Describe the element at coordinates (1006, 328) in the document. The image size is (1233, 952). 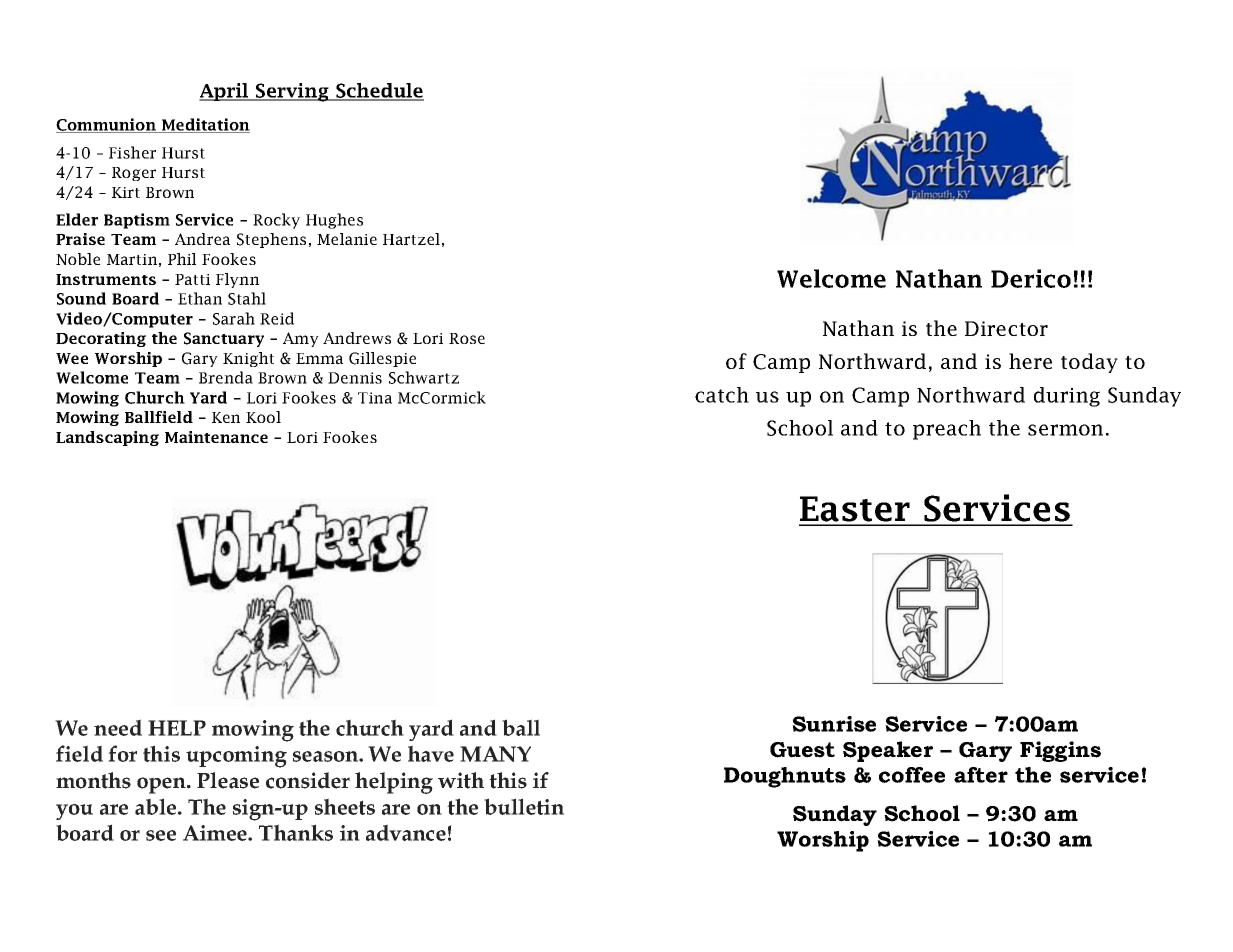
I see `Director` at that location.
